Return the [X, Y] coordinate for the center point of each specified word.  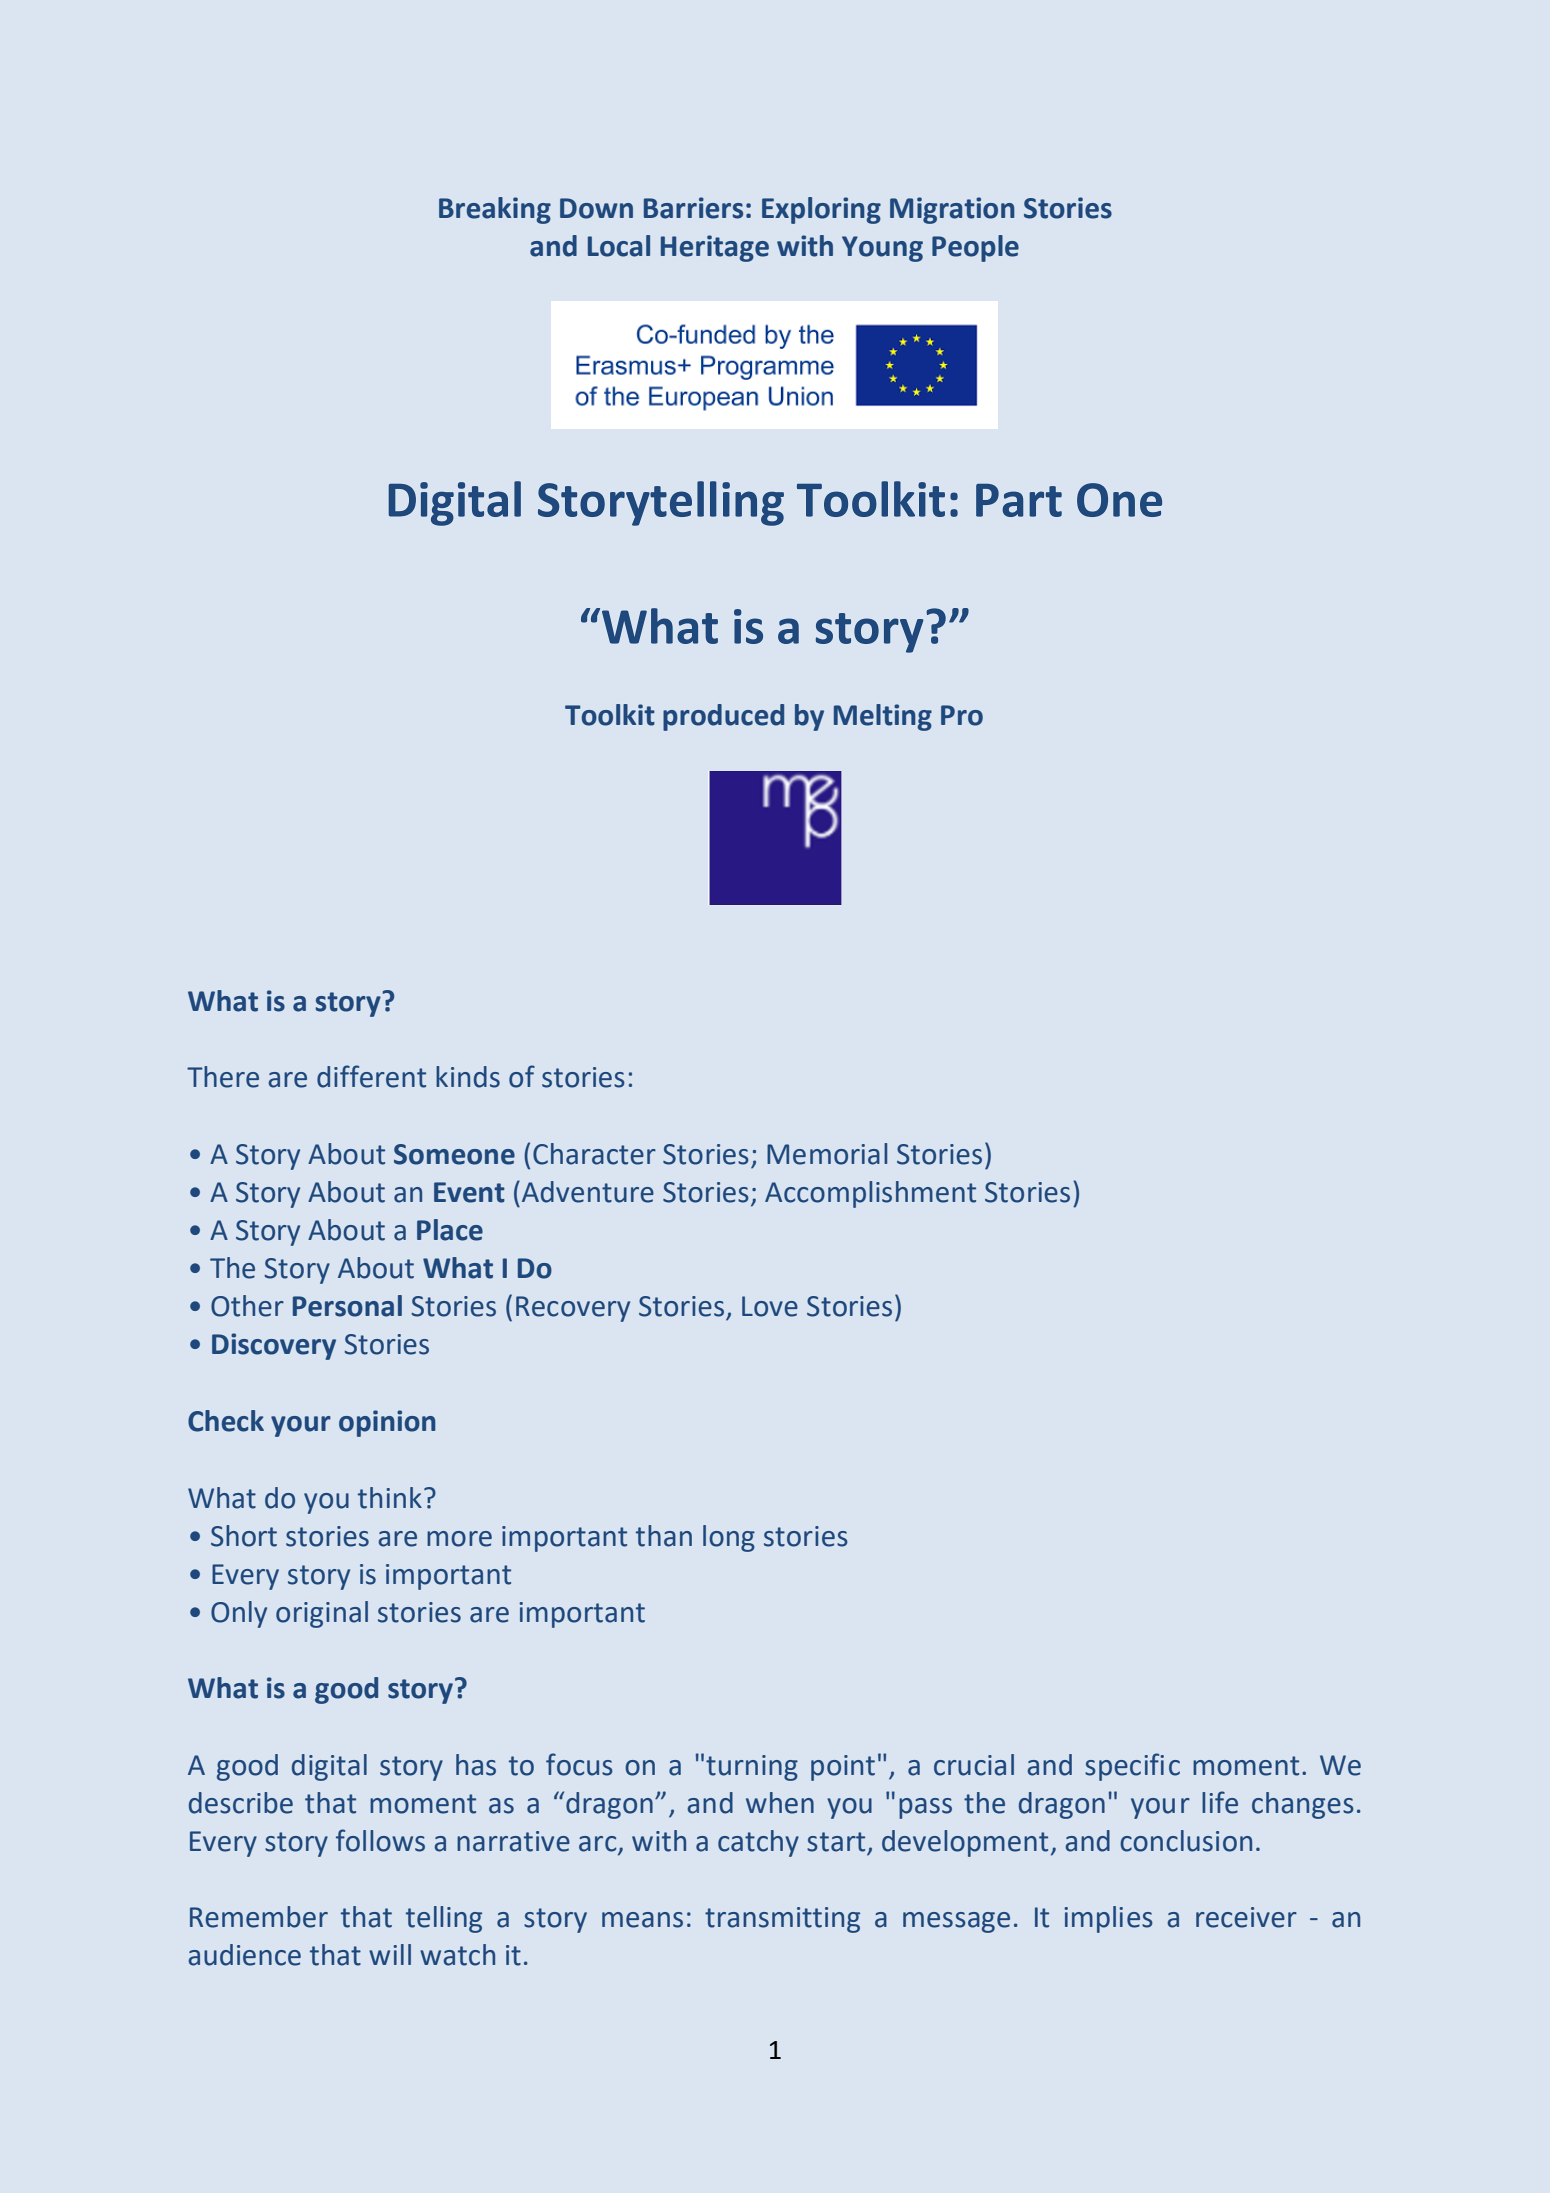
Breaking [495, 210]
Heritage [715, 248]
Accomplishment [870, 1194]
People [975, 248]
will [390, 1954]
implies [1108, 1919]
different [371, 1076]
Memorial [827, 1154]
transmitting [782, 1920]
